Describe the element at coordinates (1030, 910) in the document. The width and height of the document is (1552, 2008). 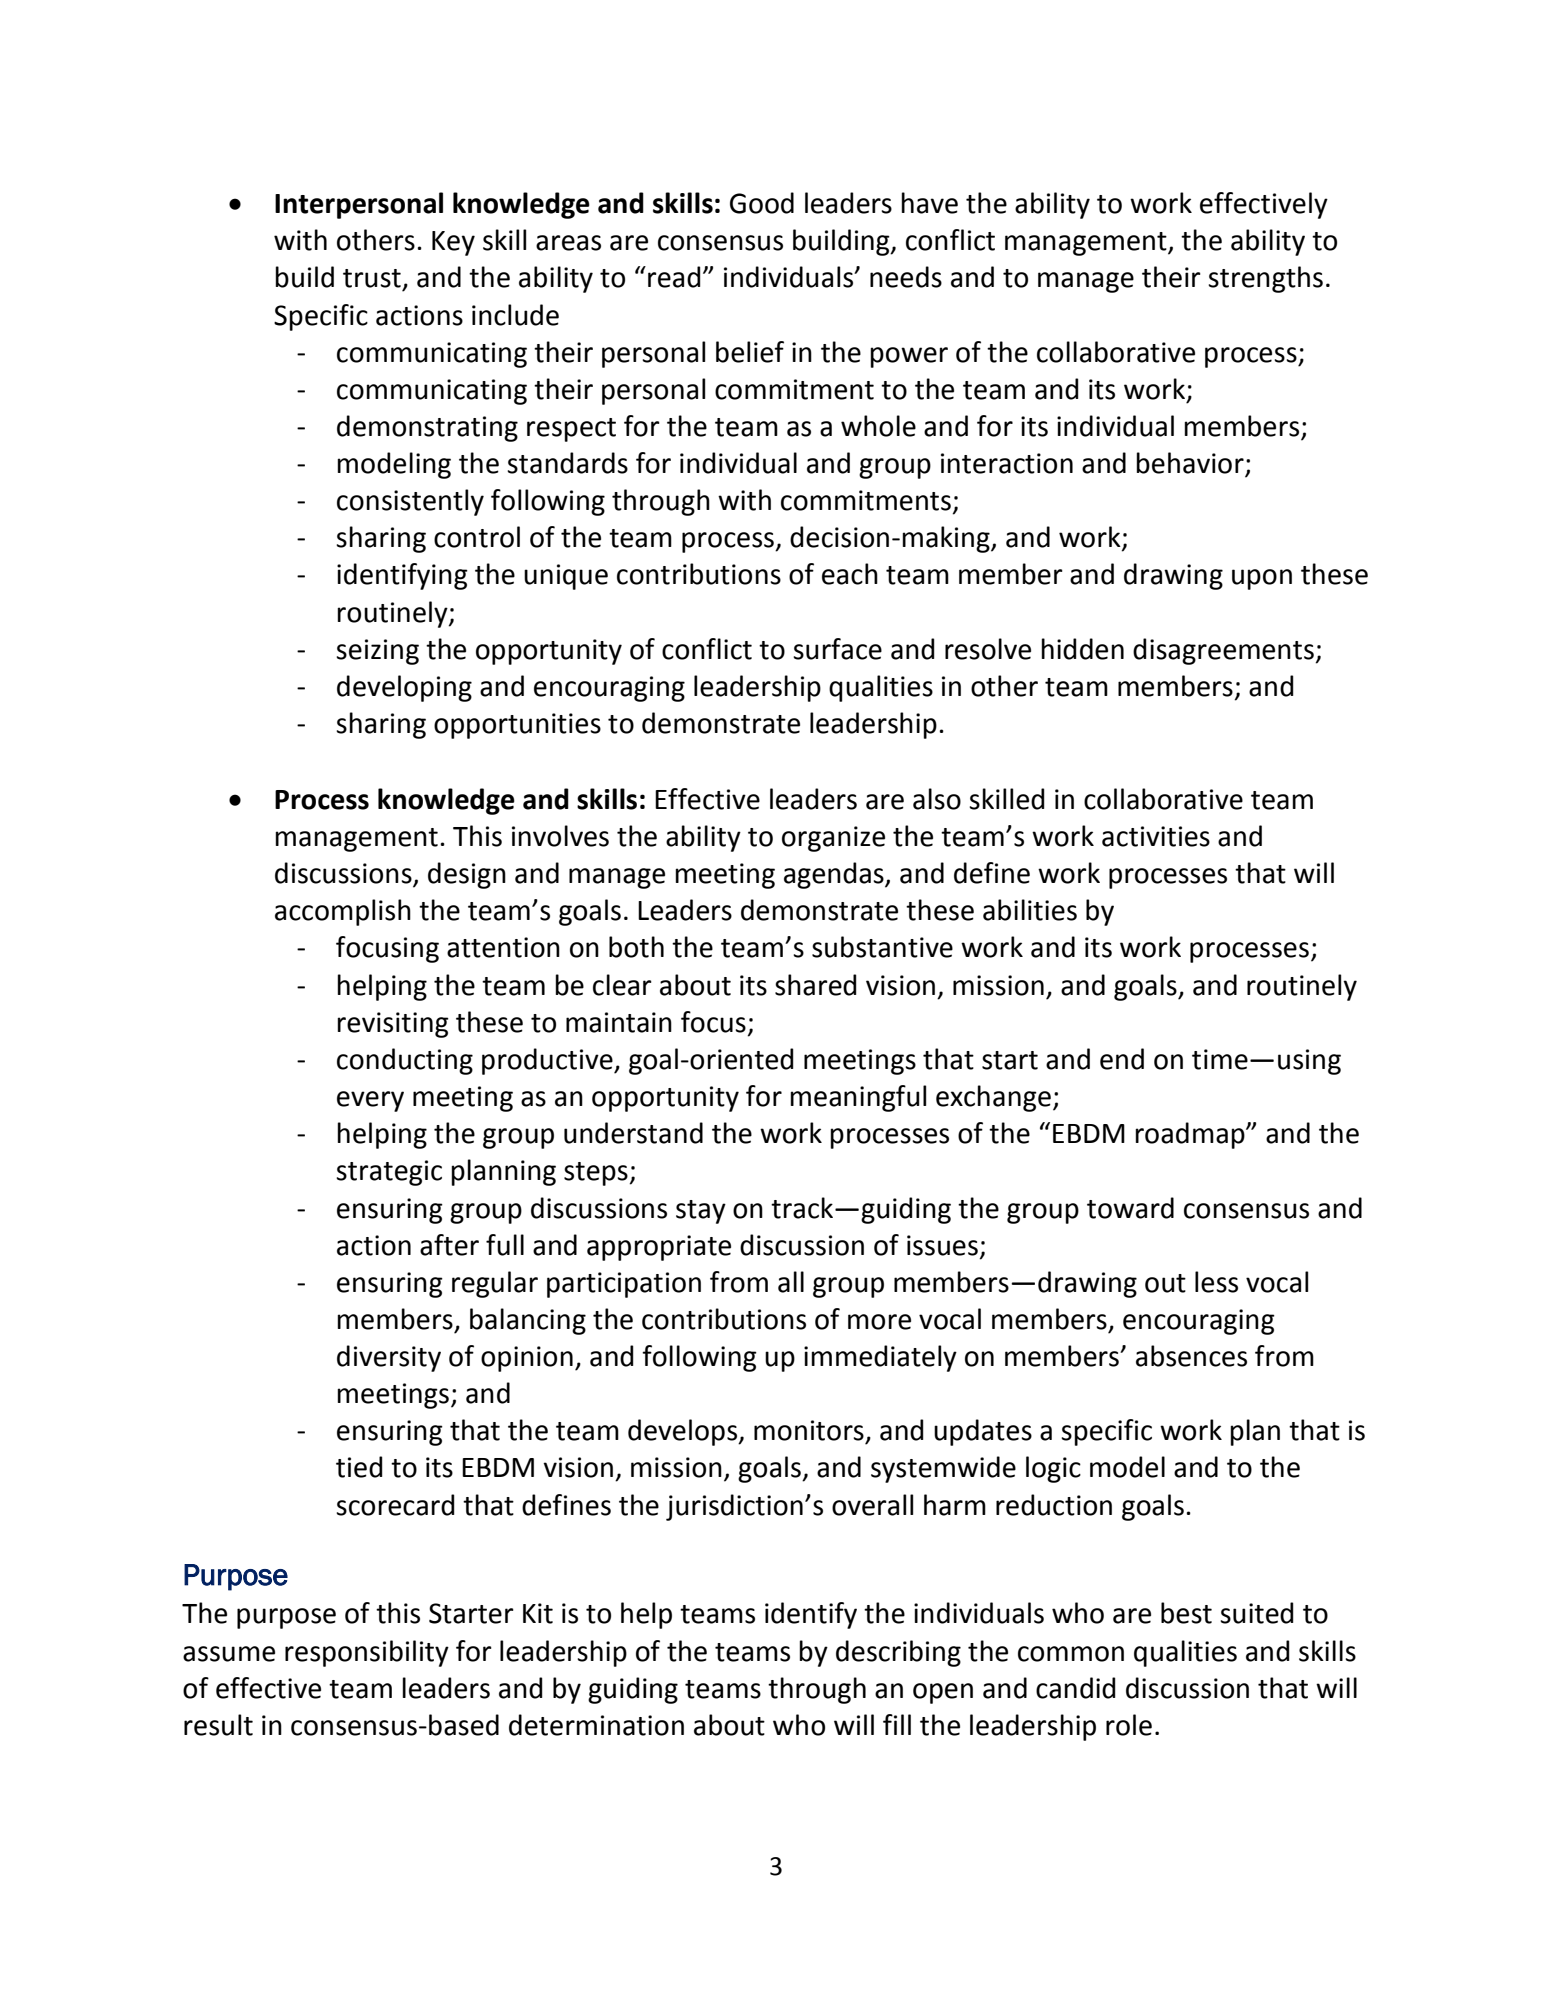
I see `abilities` at that location.
